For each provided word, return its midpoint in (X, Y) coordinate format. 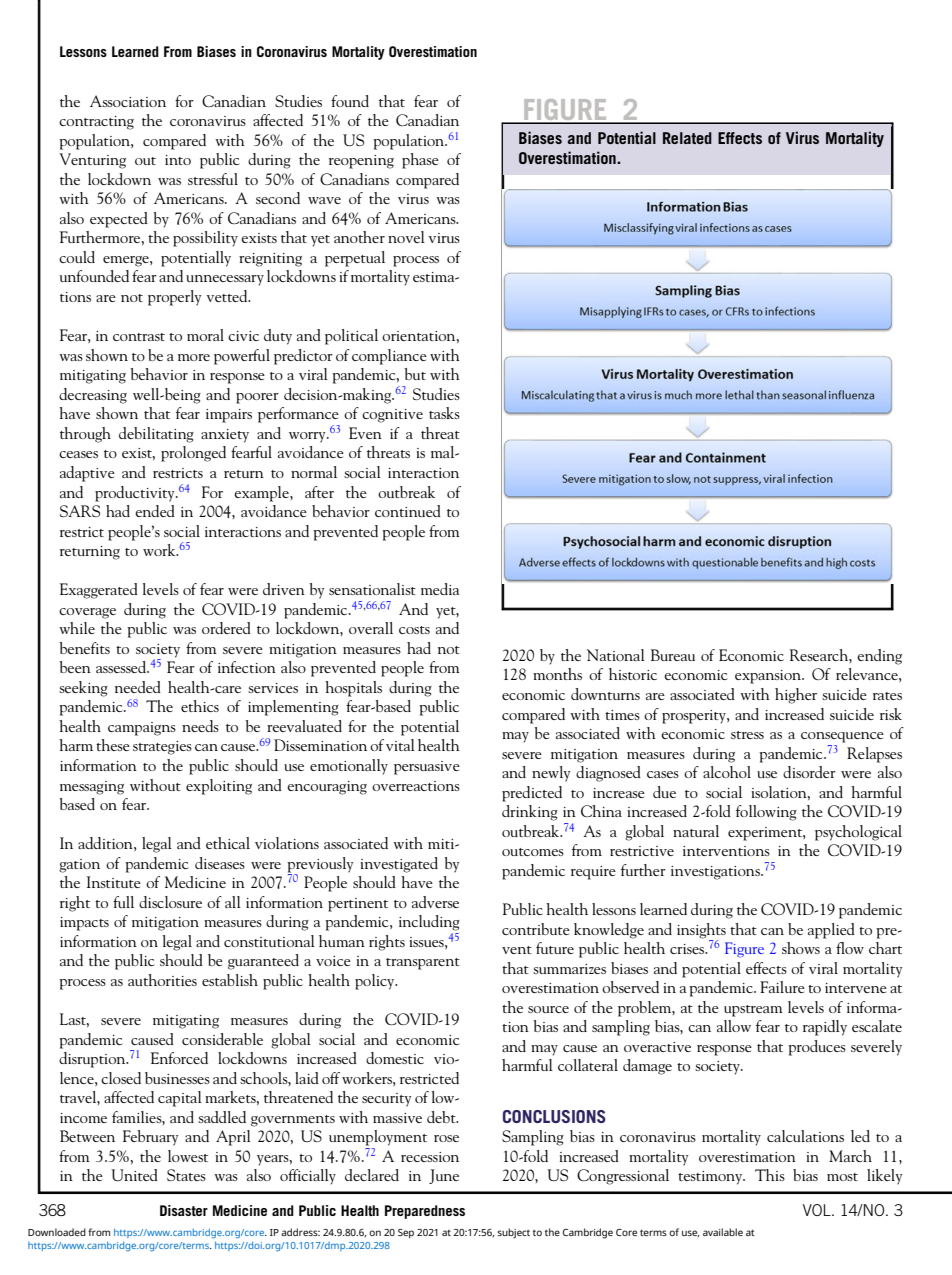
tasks (444, 413)
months (557, 674)
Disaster (184, 1210)
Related (687, 138)
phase (420, 161)
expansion (769, 677)
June (444, 1176)
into (178, 160)
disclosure (170, 902)
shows (801, 948)
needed (138, 687)
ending (879, 657)
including (429, 923)
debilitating (156, 435)
